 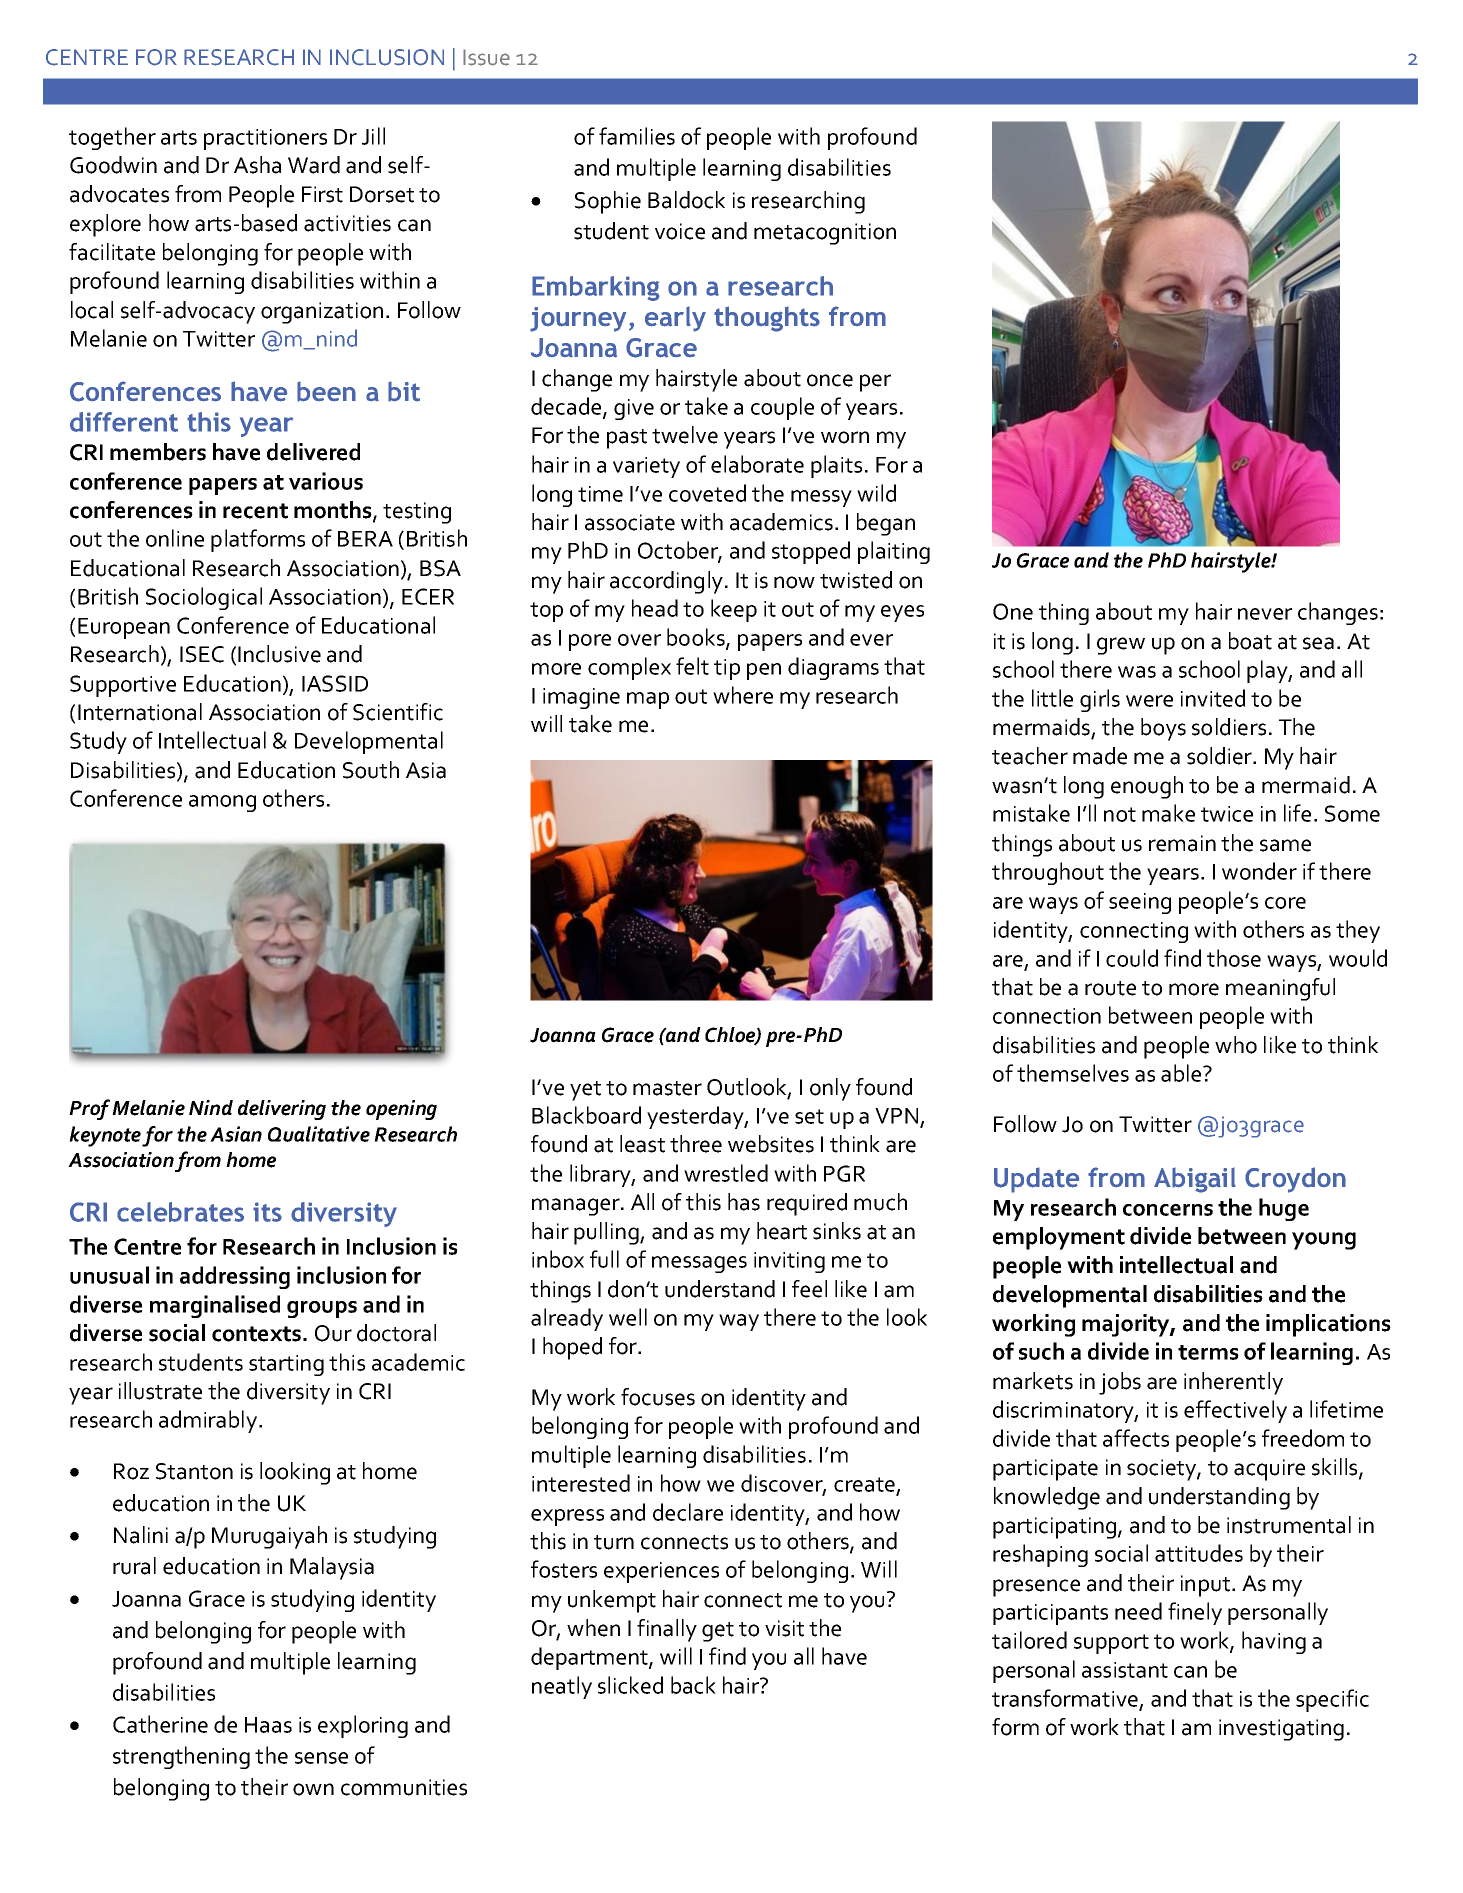 What do you see at coordinates (256, 1334) in the page?
I see `contexts` at bounding box center [256, 1334].
